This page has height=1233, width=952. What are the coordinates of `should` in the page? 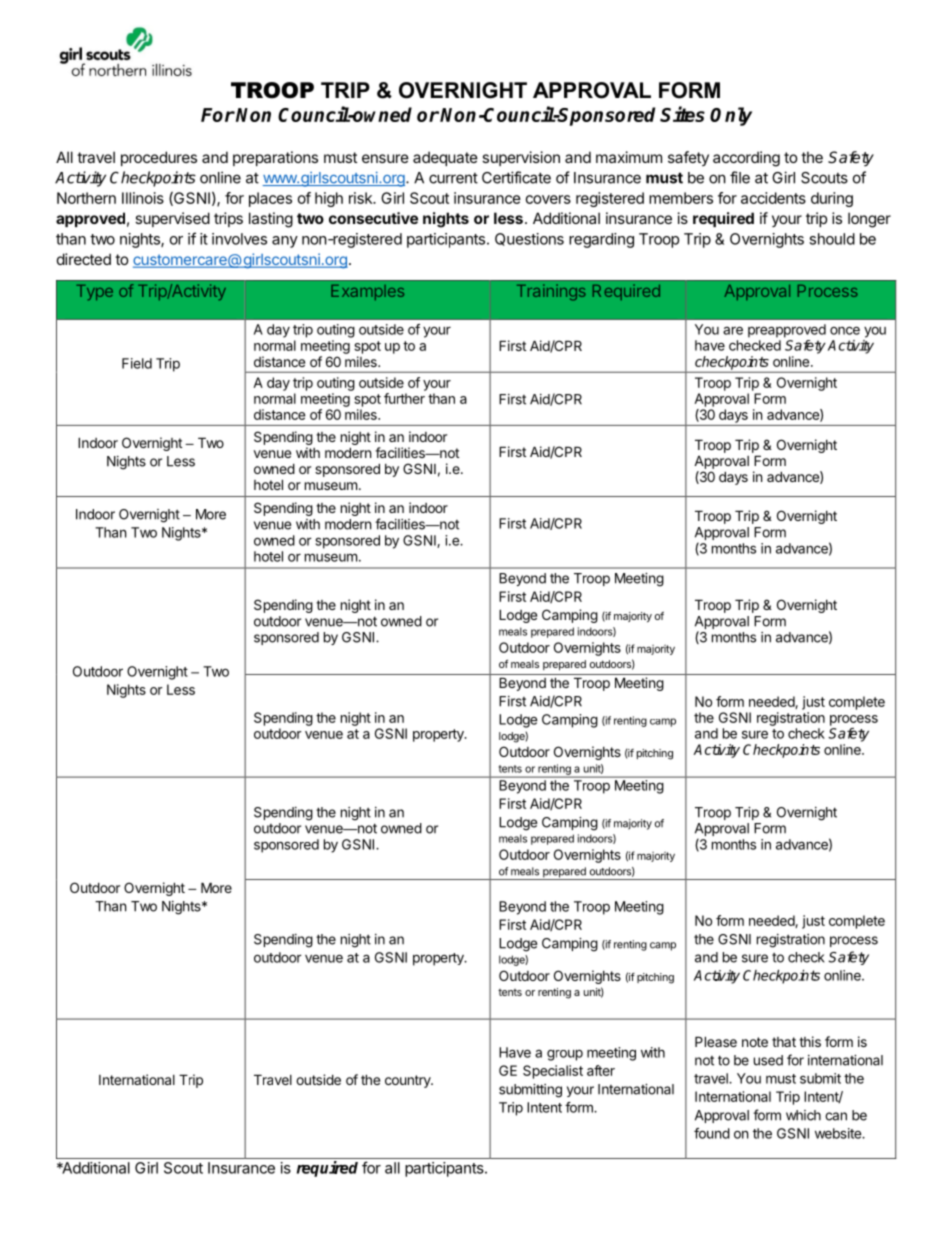 It's located at (832, 239).
